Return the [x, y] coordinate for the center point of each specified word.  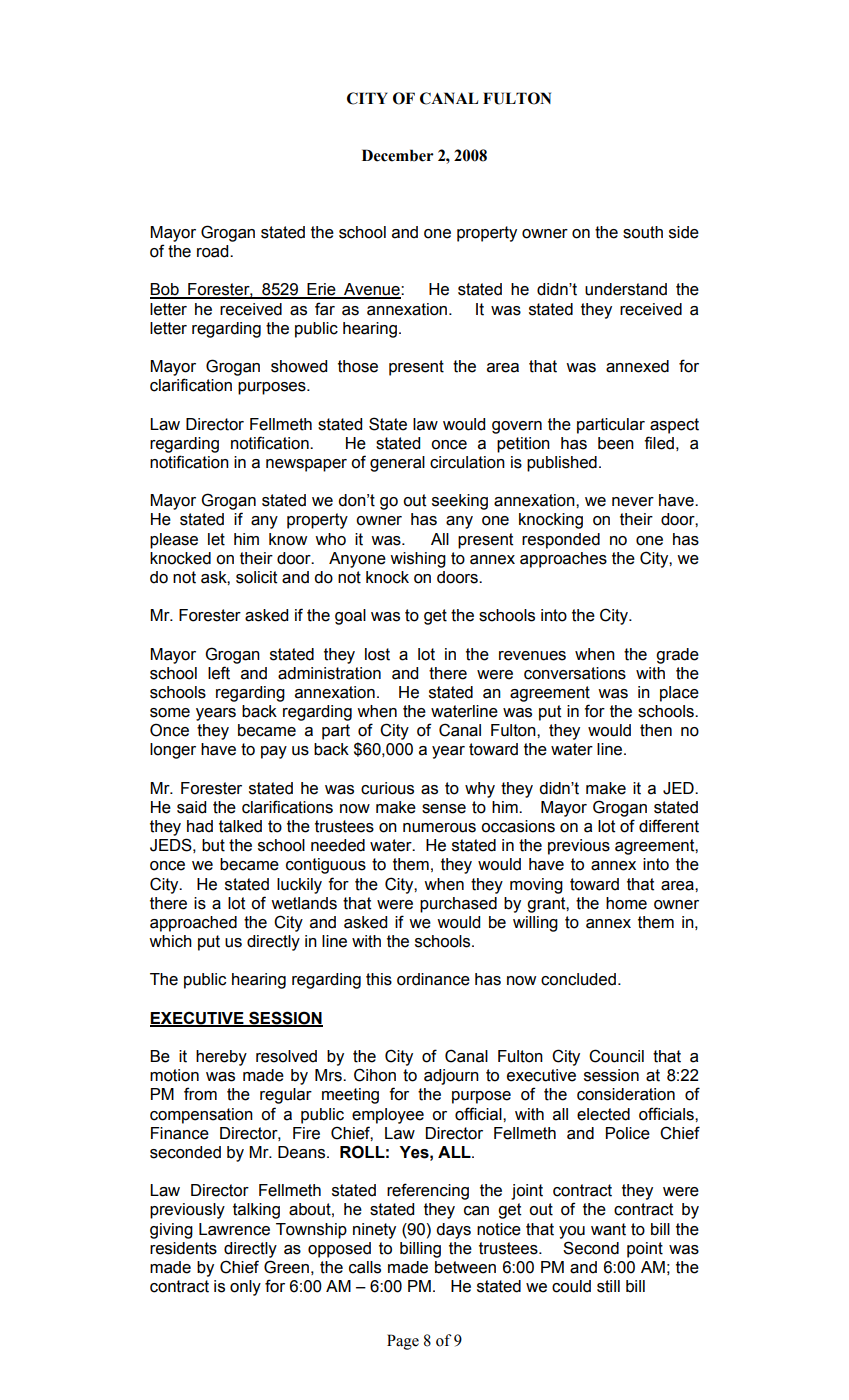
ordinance [433, 979]
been [616, 443]
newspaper [306, 465]
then [656, 730]
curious [387, 788]
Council [616, 1056]
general [397, 464]
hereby [221, 1058]
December [398, 155]
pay [274, 752]
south [643, 232]
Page [403, 1342]
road [214, 251]
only [245, 1288]
